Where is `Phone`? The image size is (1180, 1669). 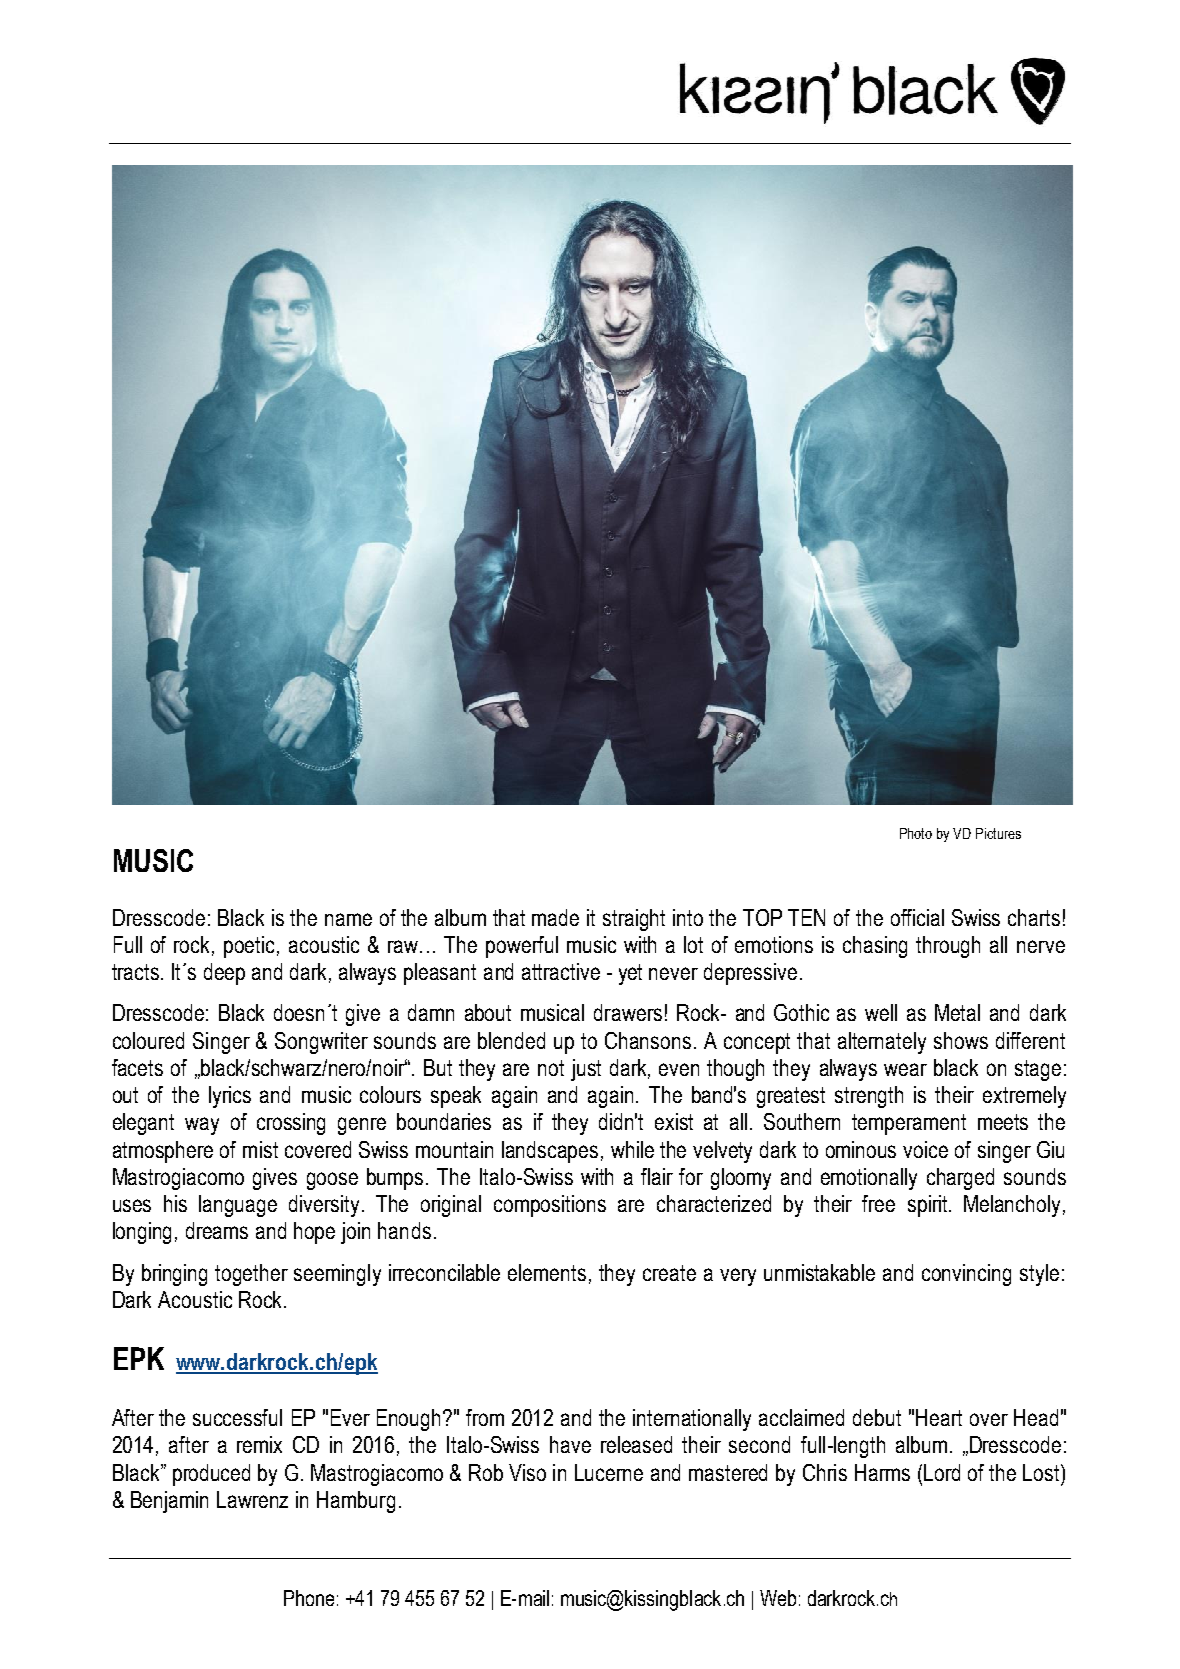
Phone is located at coordinates (309, 1598).
